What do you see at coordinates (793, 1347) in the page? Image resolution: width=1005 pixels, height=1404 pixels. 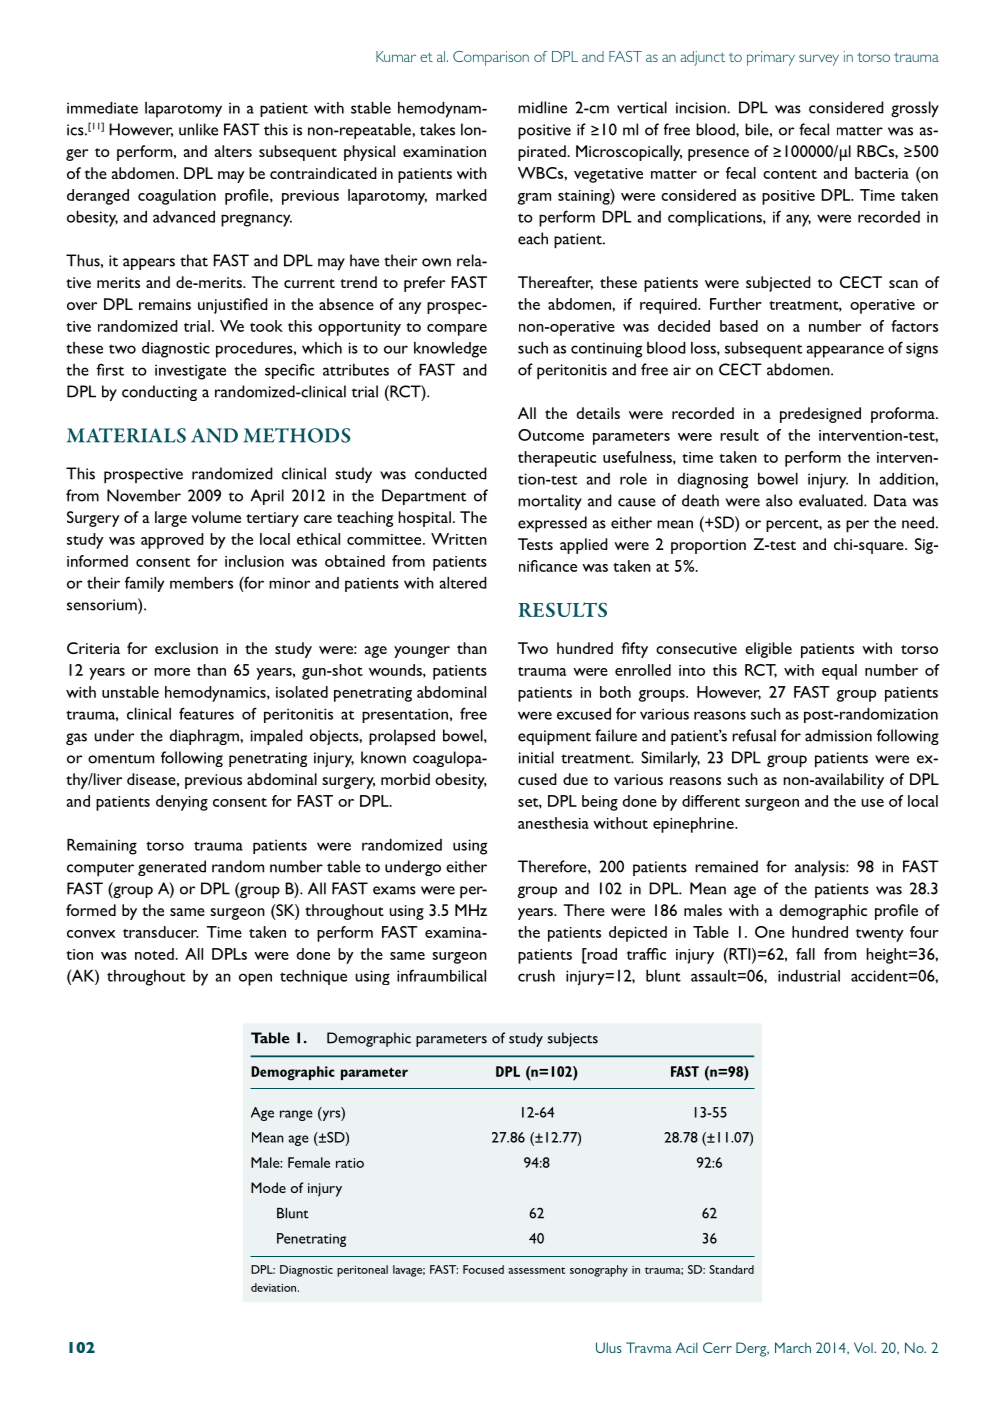 I see `March` at bounding box center [793, 1347].
